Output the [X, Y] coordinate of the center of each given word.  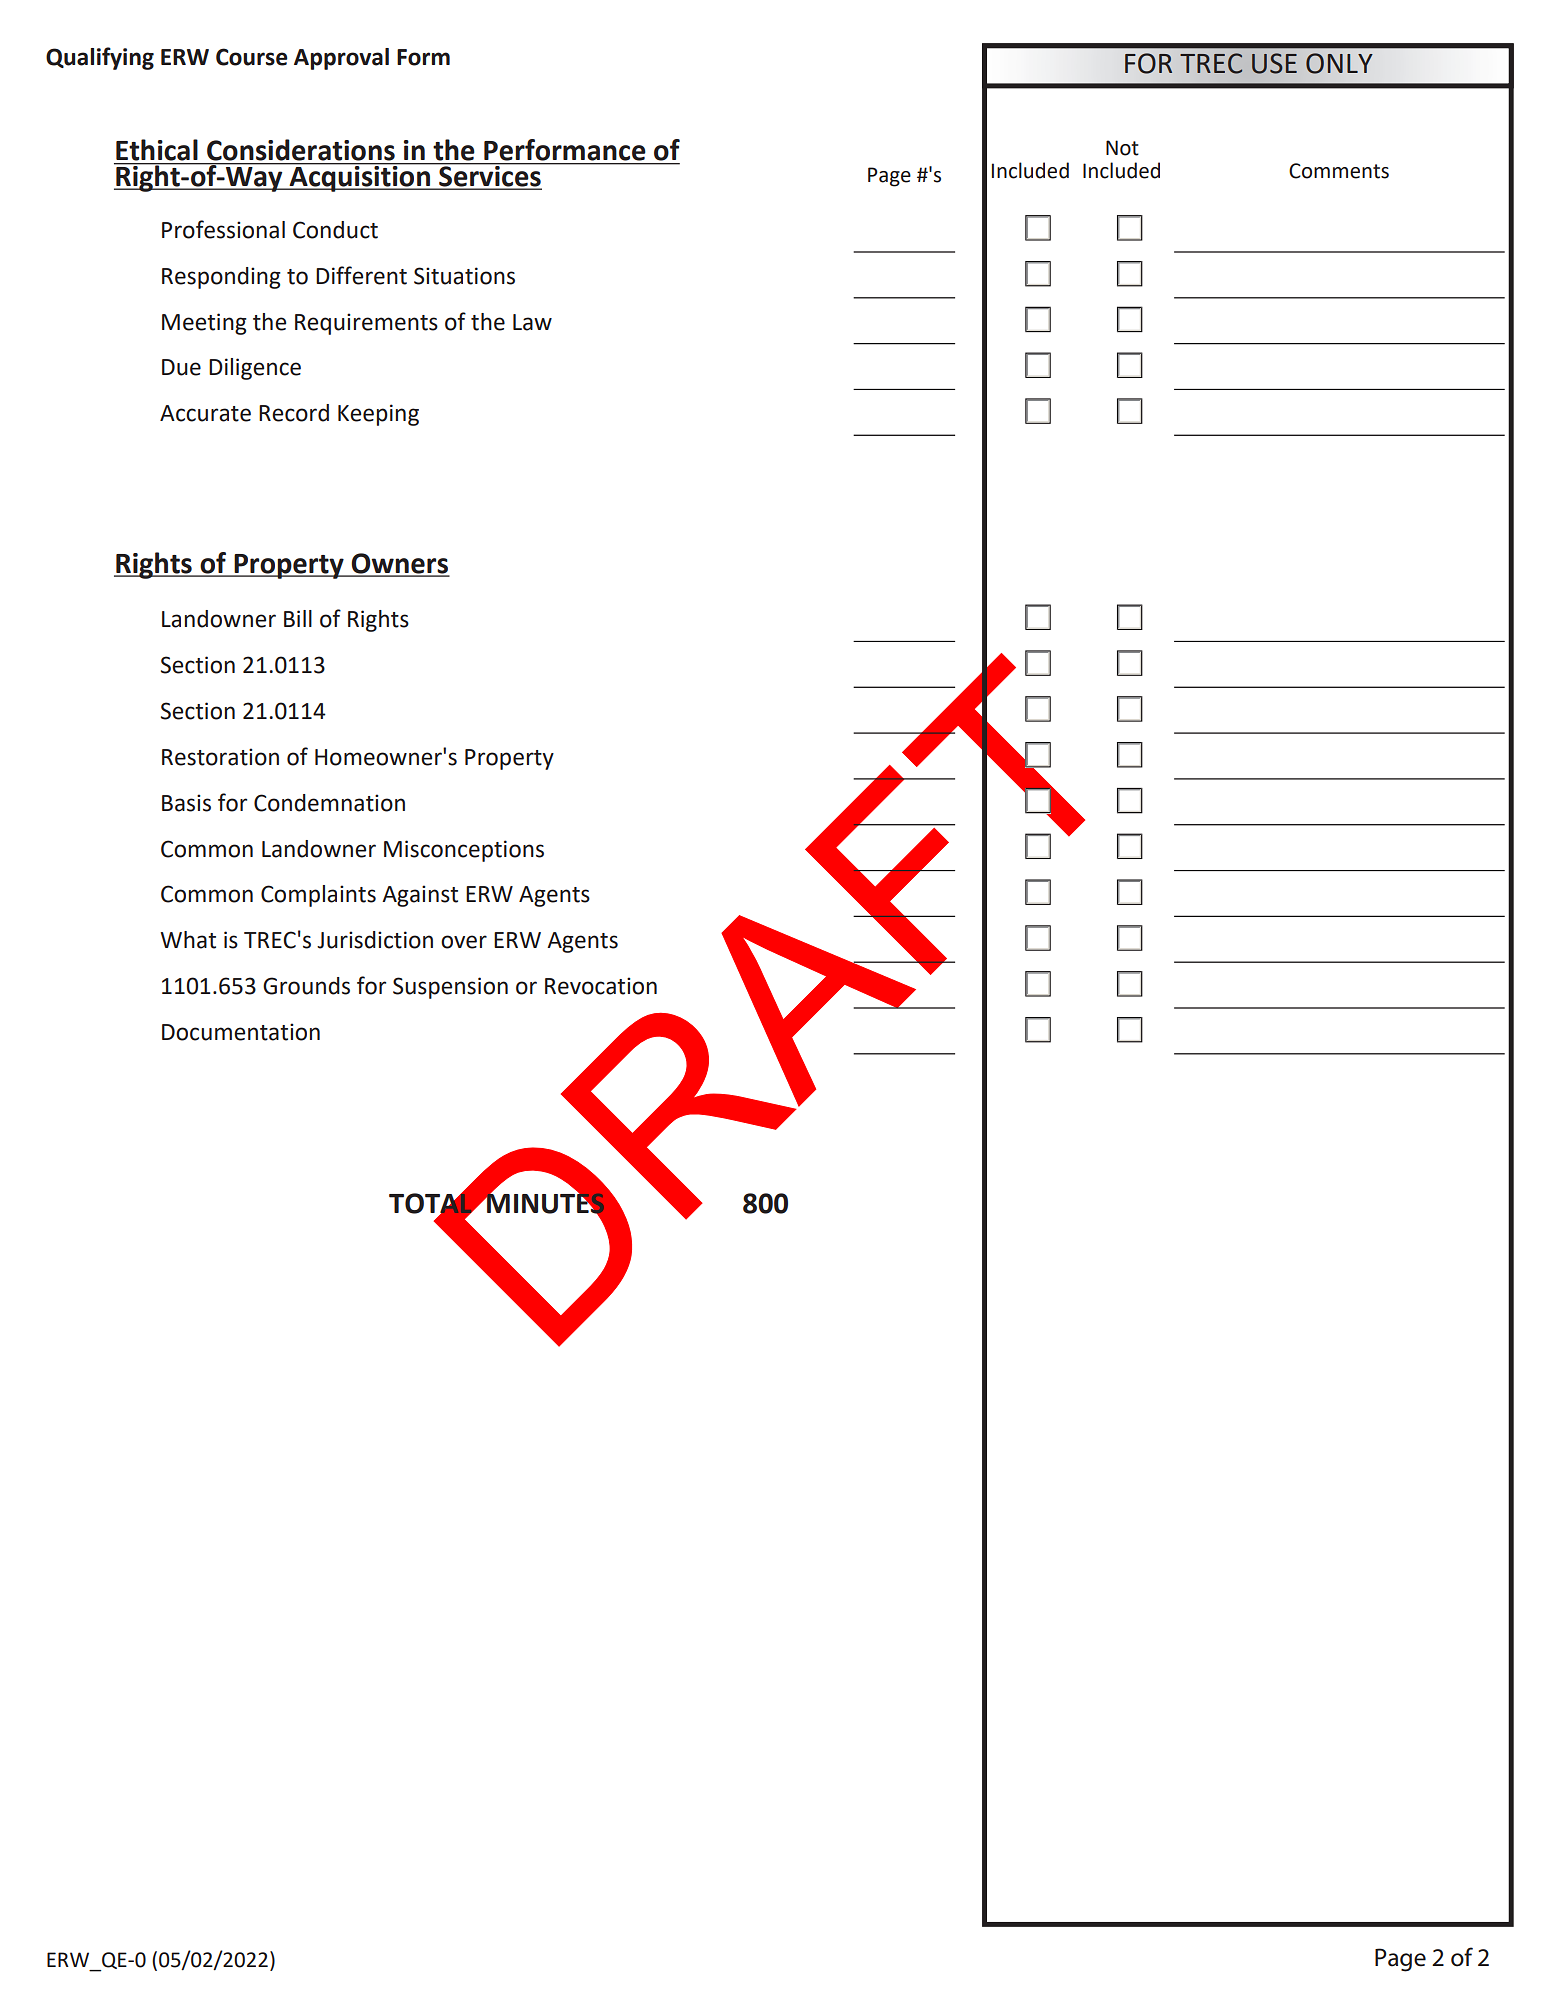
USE [1274, 63]
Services [490, 176]
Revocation [601, 986]
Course [252, 57]
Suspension [450, 988]
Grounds [306, 986]
